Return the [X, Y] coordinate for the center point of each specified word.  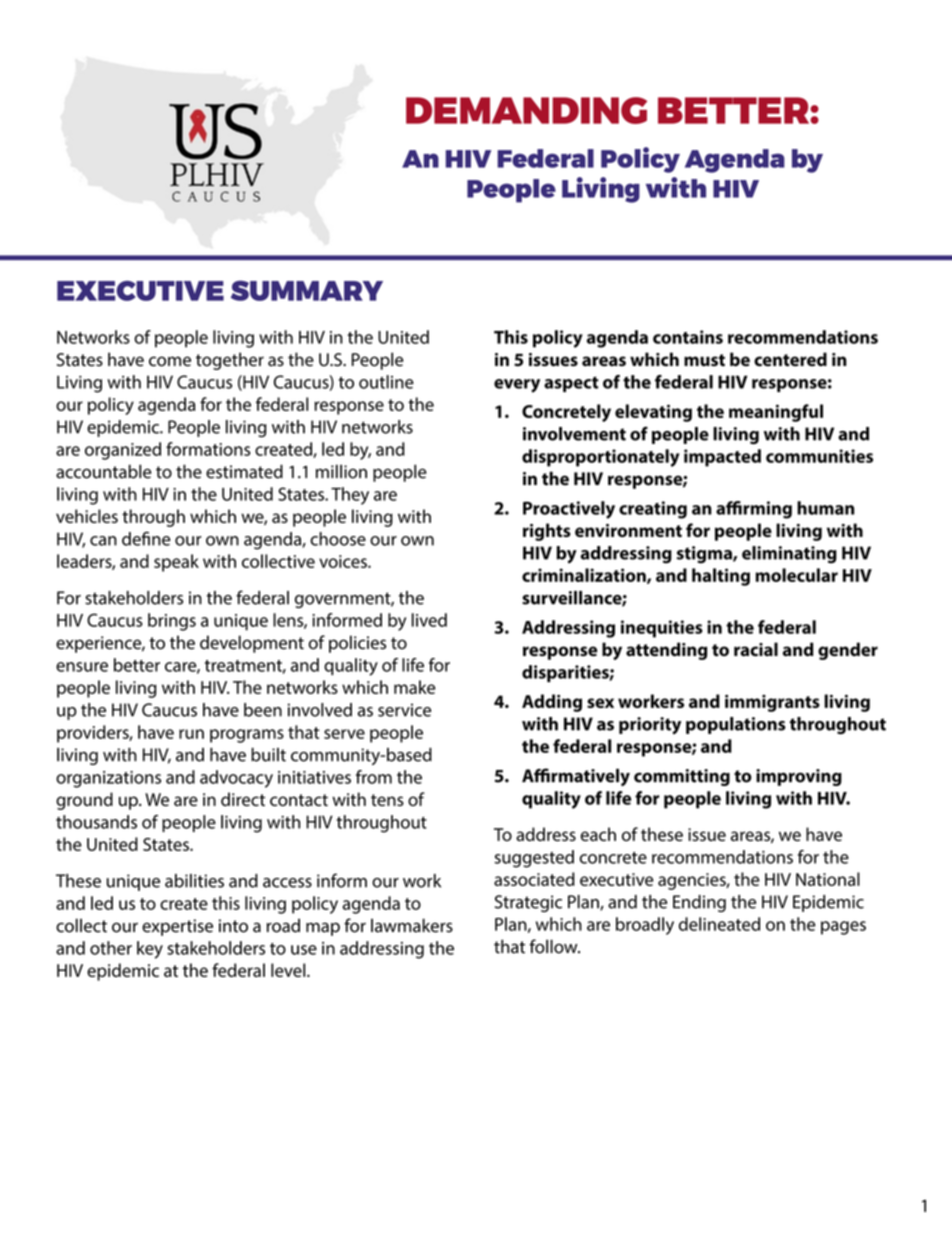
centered [790, 359]
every [517, 386]
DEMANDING [526, 110]
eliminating [789, 555]
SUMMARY [307, 290]
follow [554, 946]
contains [688, 337]
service [404, 710]
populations [736, 725]
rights [547, 532]
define [146, 539]
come [170, 361]
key [150, 950]
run [191, 734]
